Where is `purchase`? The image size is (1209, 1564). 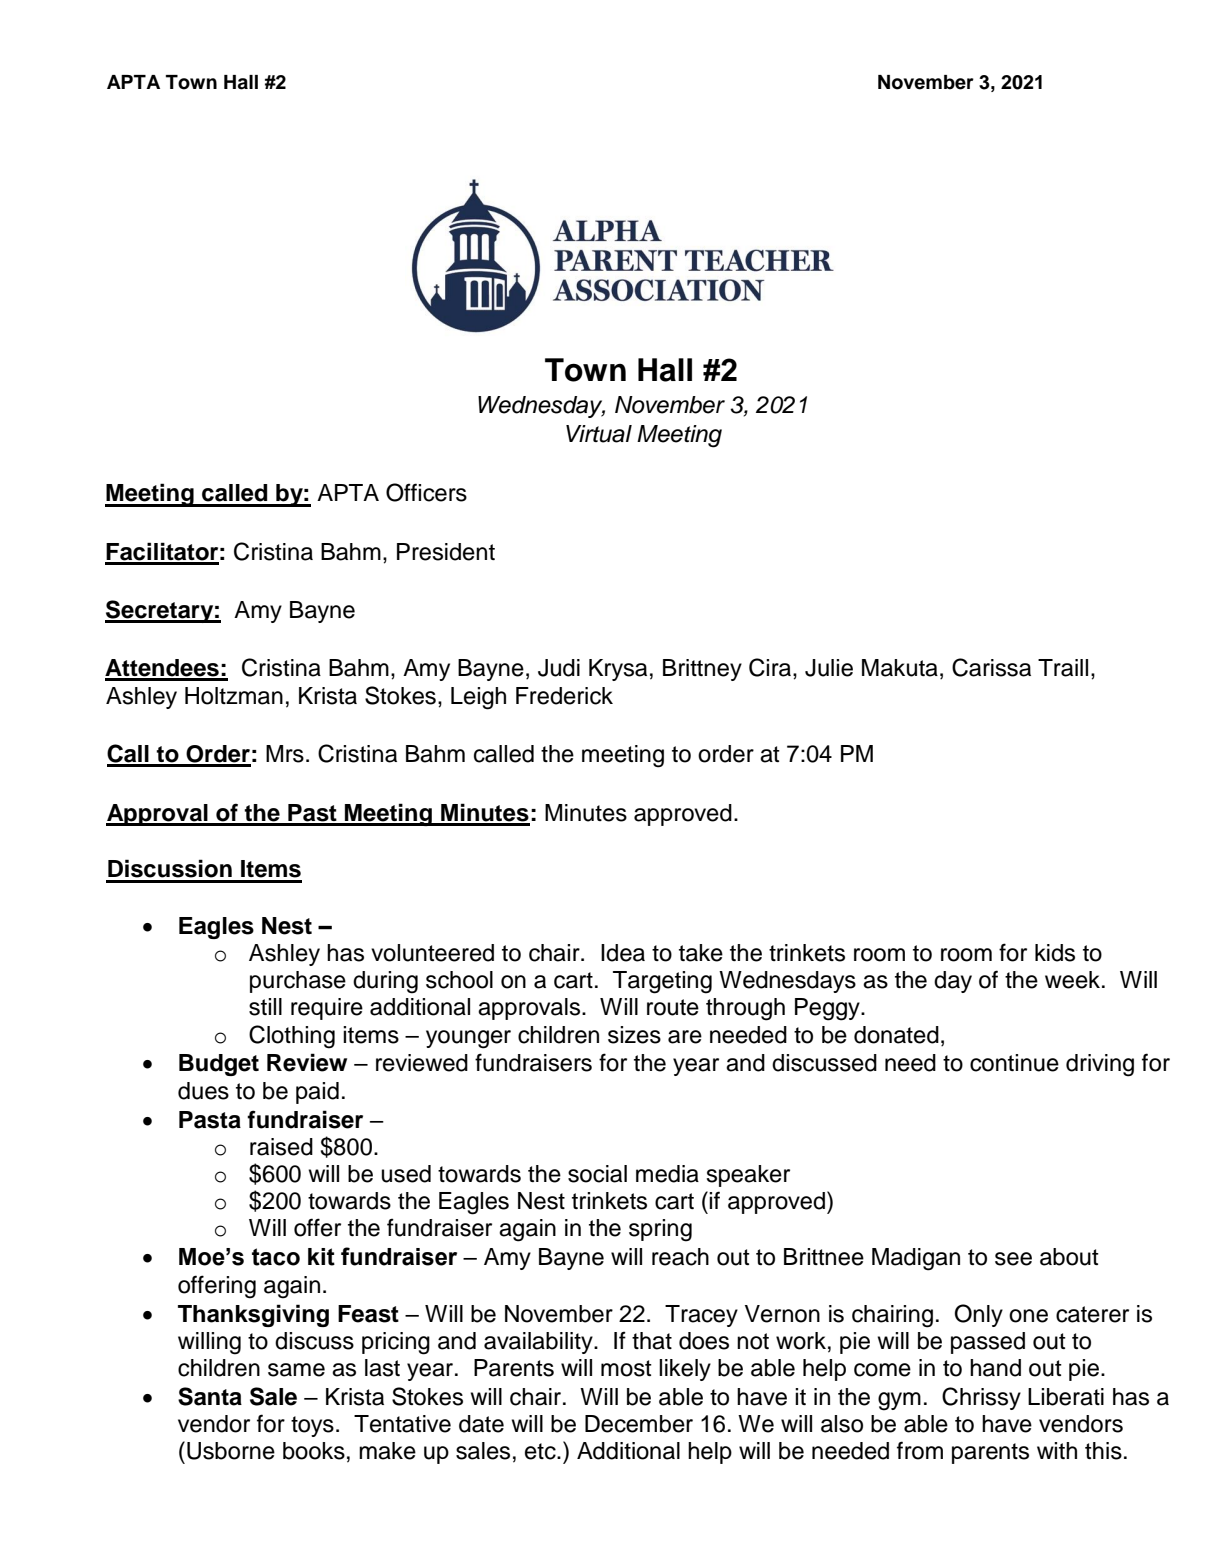
purchase is located at coordinates (298, 982).
